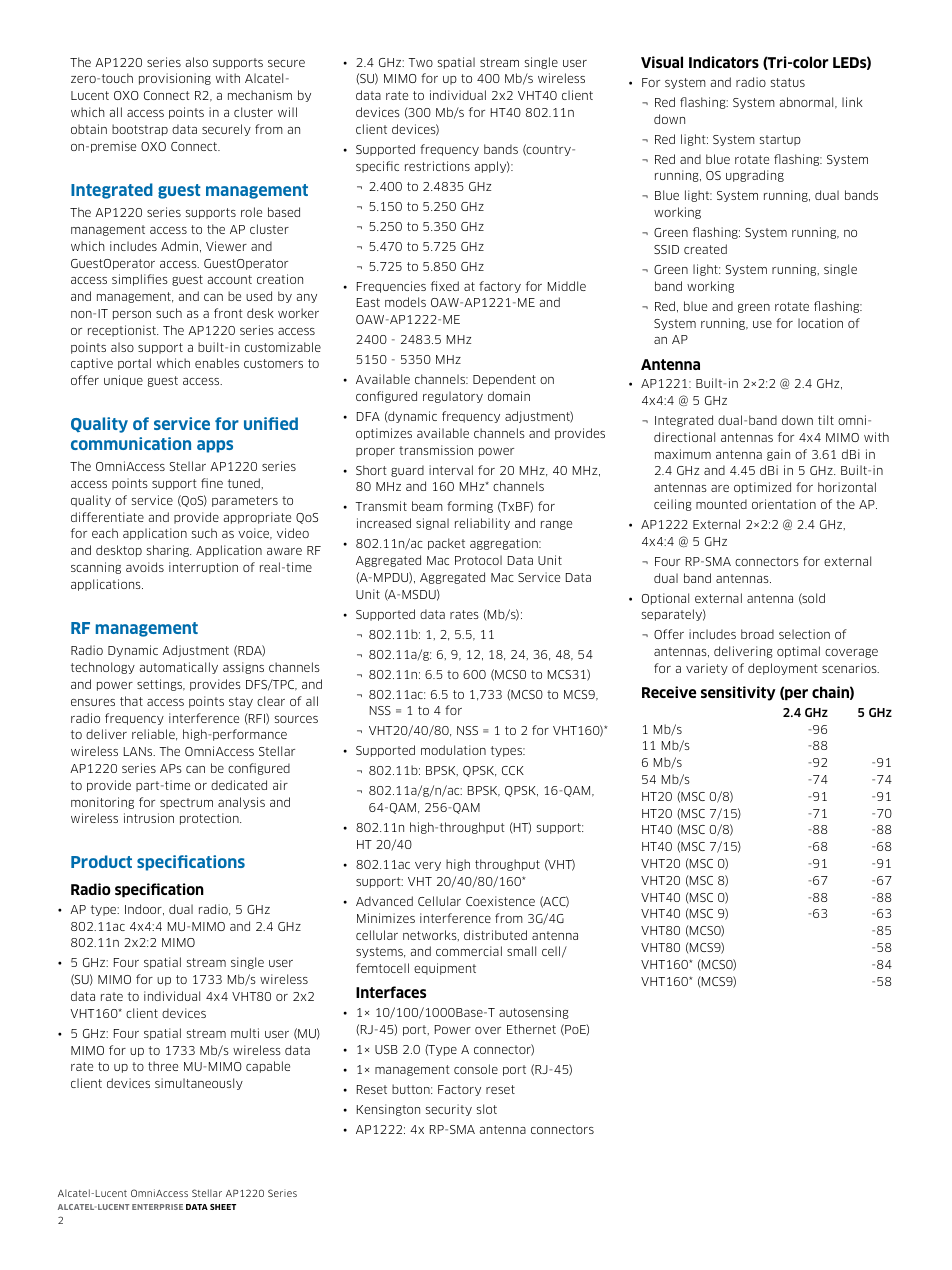  What do you see at coordinates (788, 82) in the screenshot?
I see `status` at bounding box center [788, 82].
